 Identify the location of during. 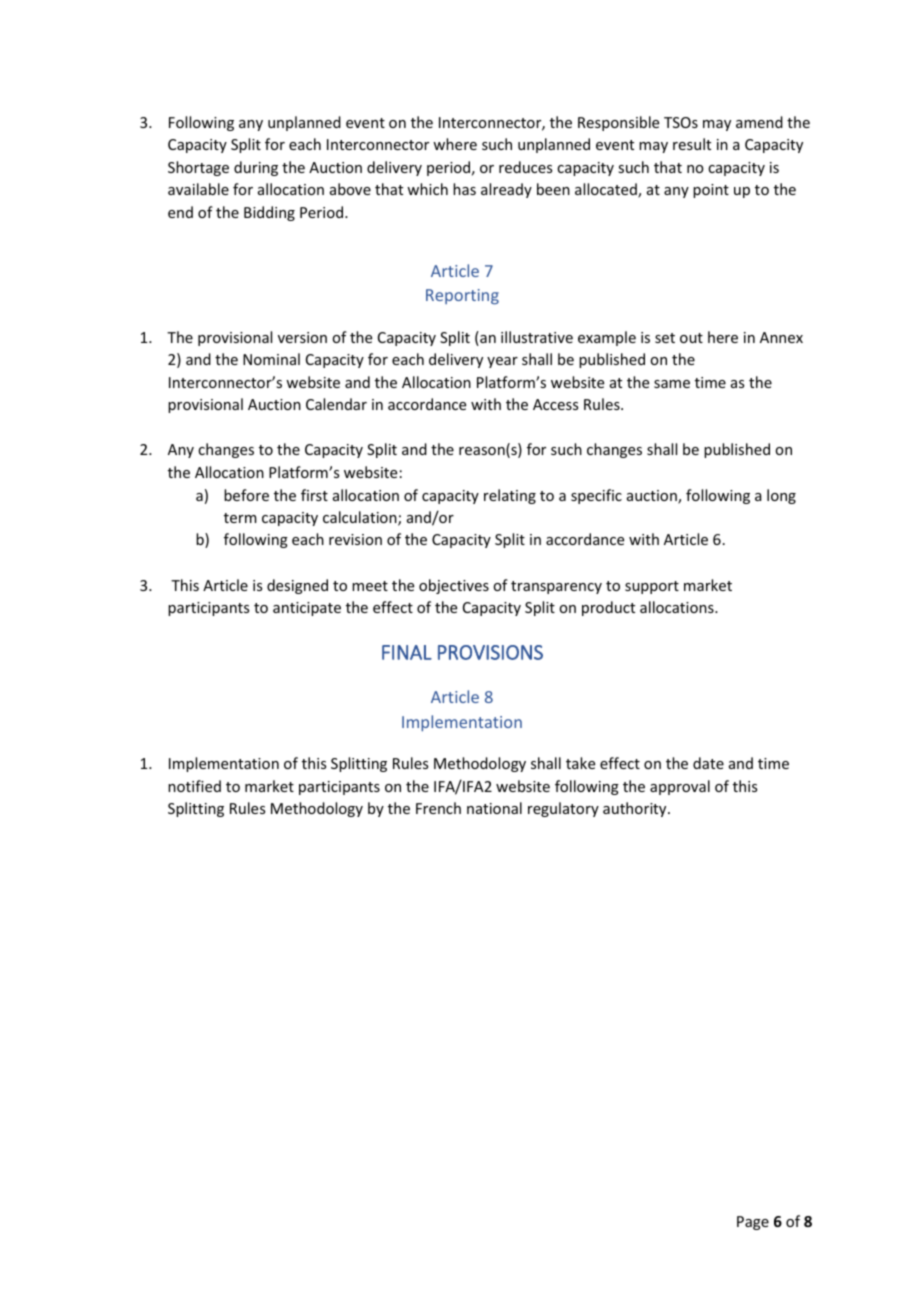
(256, 168).
